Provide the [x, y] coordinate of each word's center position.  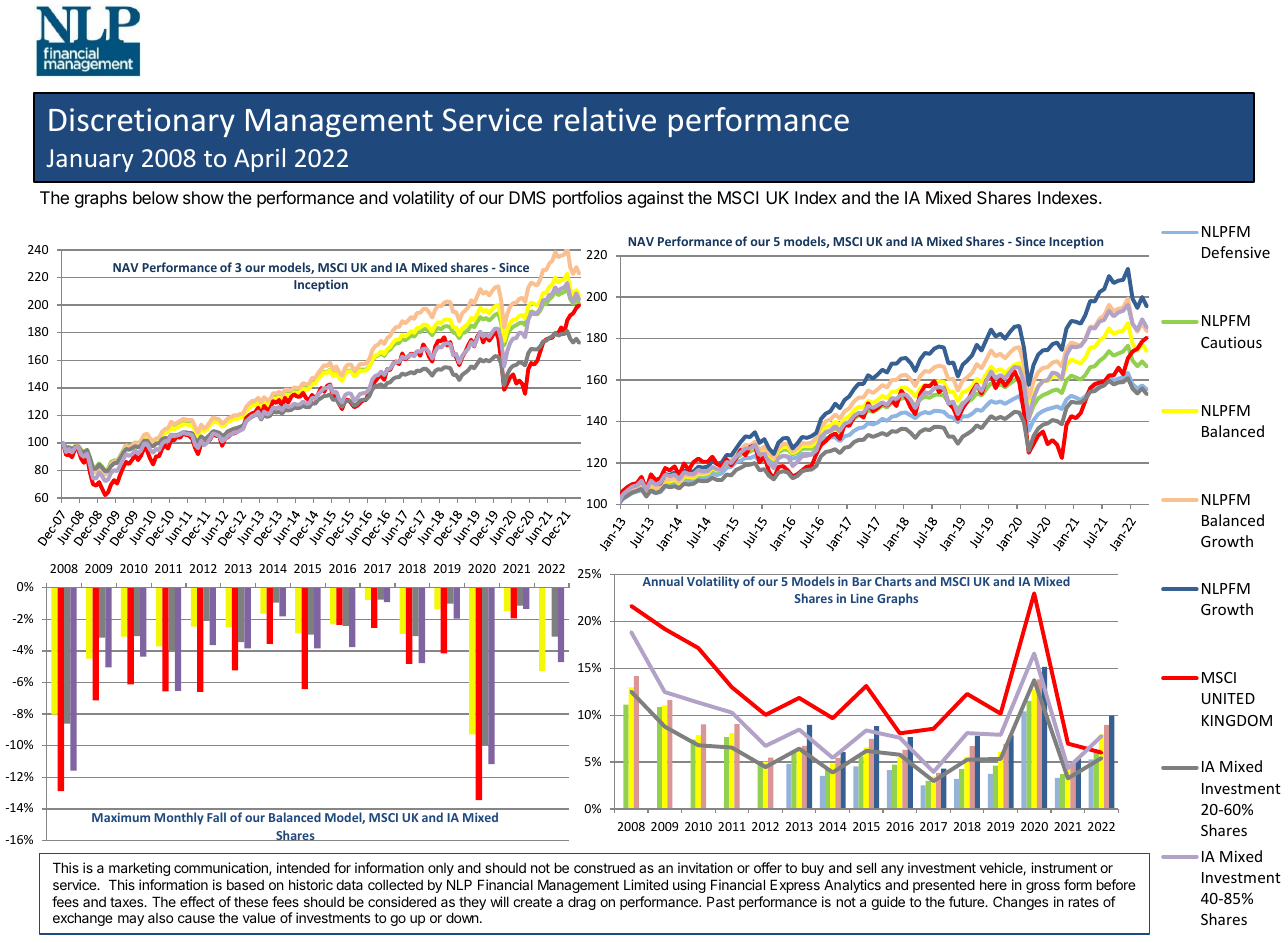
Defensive [1236, 252]
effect [197, 901]
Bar [862, 581]
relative [605, 119]
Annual [663, 580]
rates [1084, 902]
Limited [646, 884]
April [259, 160]
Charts [893, 580]
